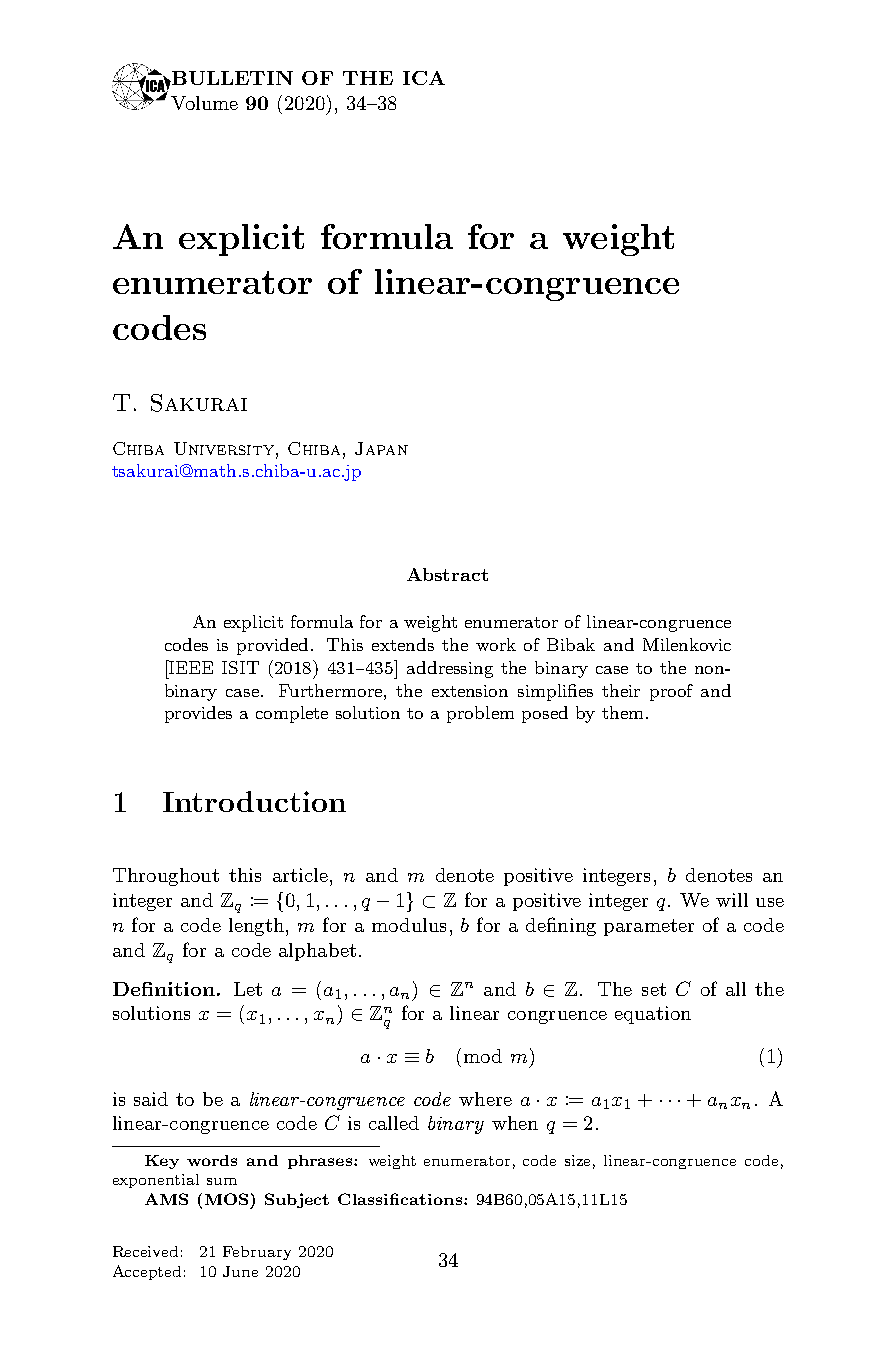 This screenshot has width=896, height=1345. Describe the element at coordinates (496, 644) in the screenshot. I see `work` at that location.
